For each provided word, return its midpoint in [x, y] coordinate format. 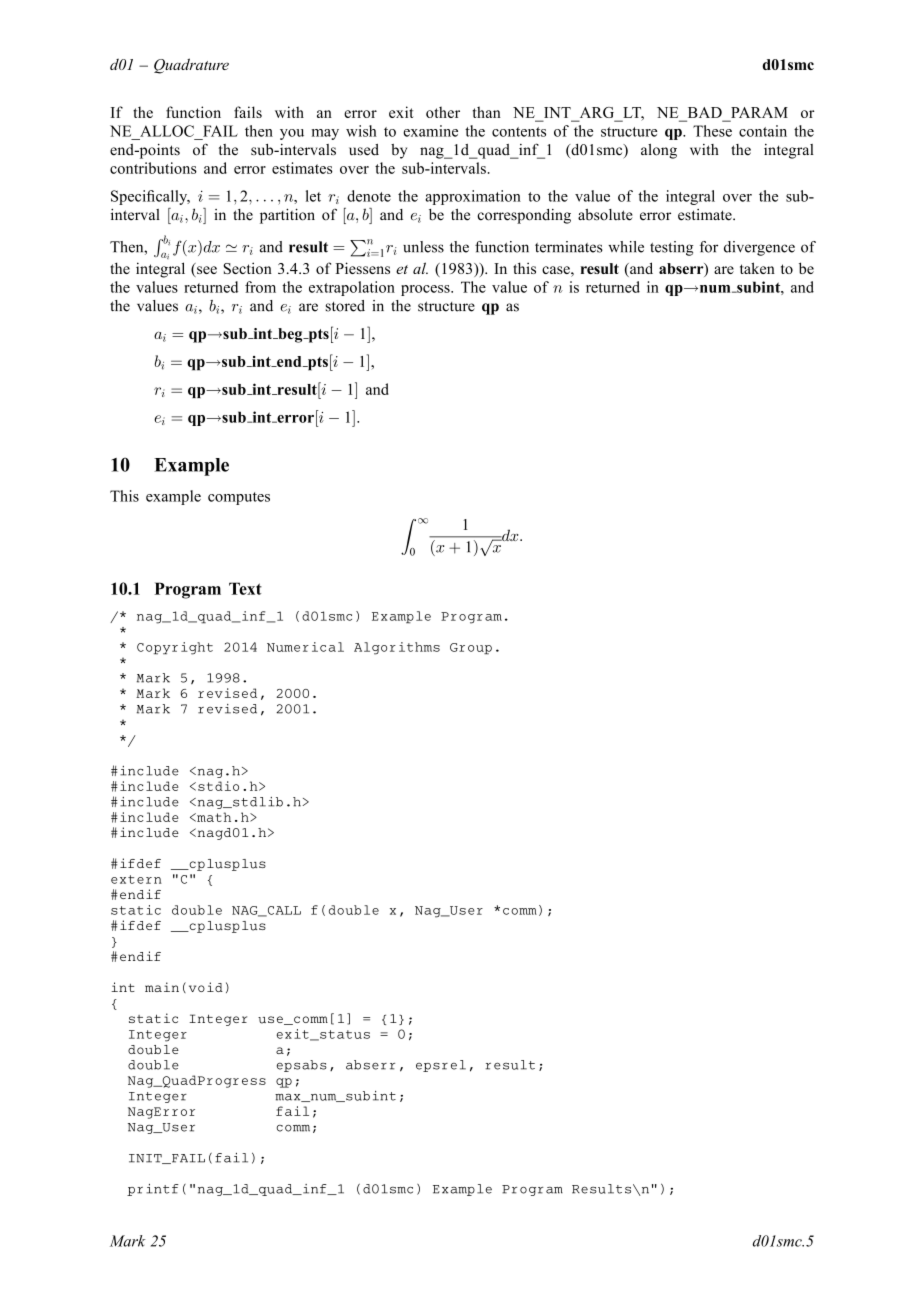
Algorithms [397, 648]
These [712, 131]
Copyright [175, 648]
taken [757, 268]
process [426, 290]
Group [471, 649]
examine [430, 131]
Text [245, 588]
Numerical [305, 647]
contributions [153, 168]
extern [136, 879]
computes [239, 498]
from [260, 287]
